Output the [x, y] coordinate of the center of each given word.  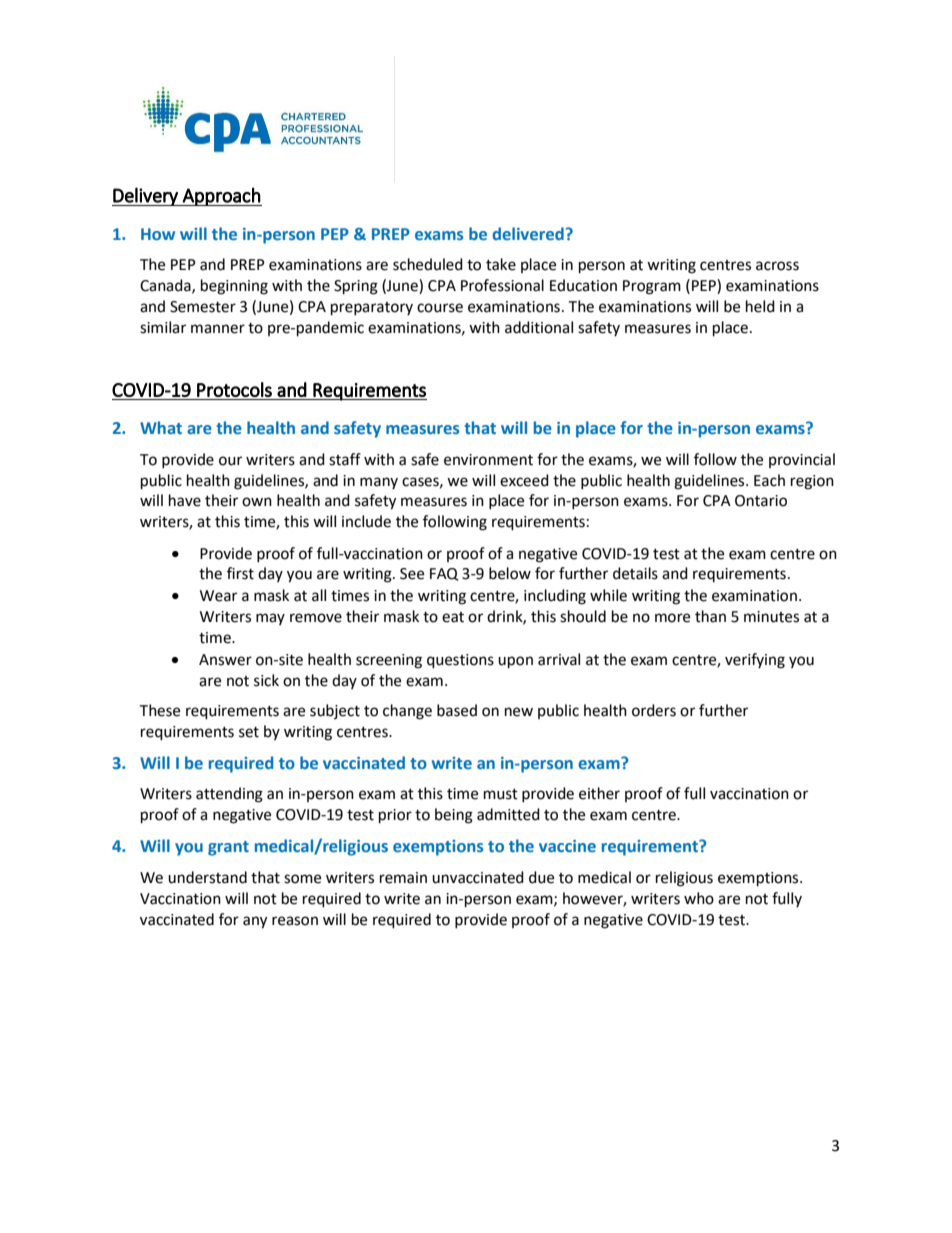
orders [654, 710]
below [510, 573]
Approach [221, 196]
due [541, 877]
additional [539, 327]
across [777, 266]
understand [207, 877]
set [249, 732]
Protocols [234, 389]
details [635, 573]
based [457, 710]
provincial [802, 460]
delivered [528, 233]
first [240, 573]
